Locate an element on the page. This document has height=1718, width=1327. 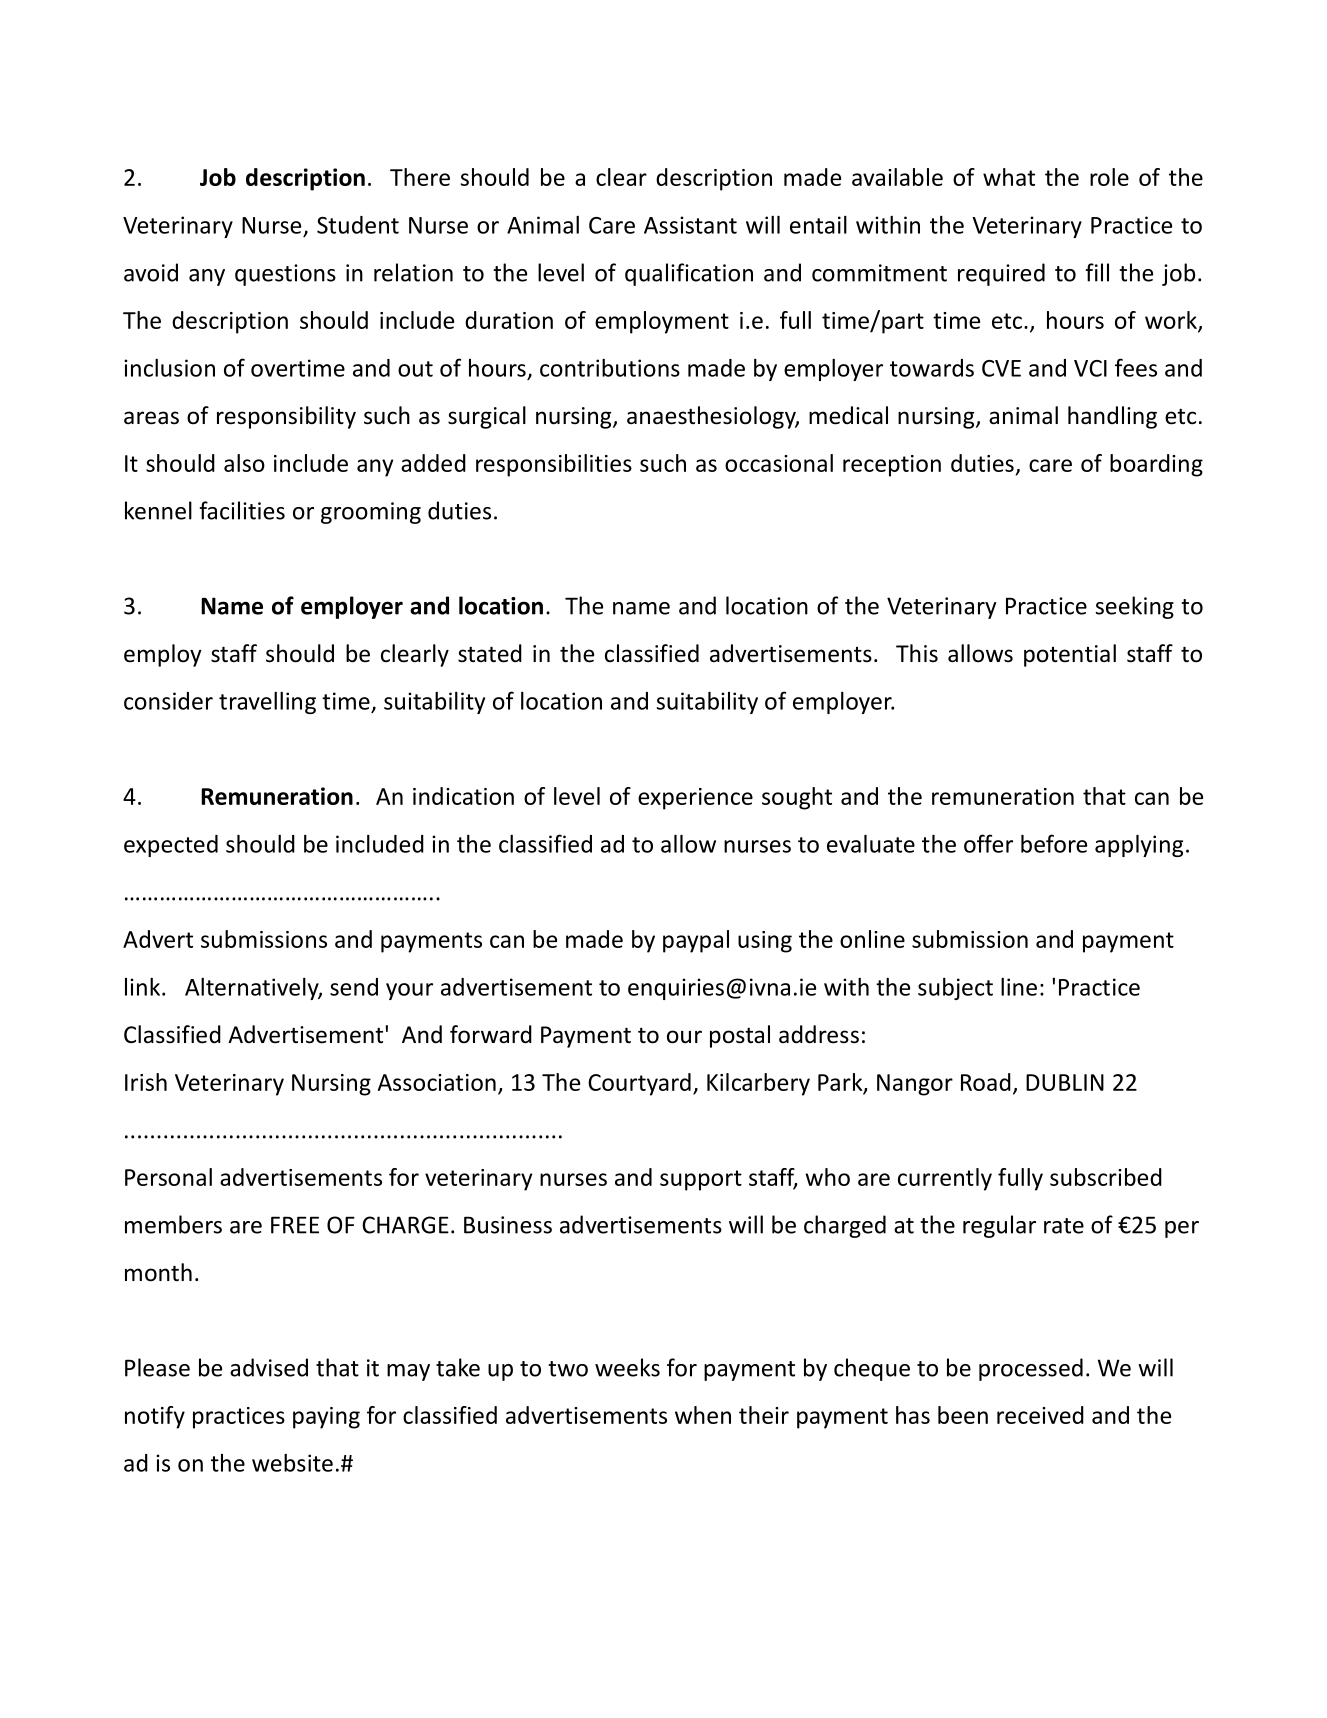
paying is located at coordinates (326, 1418).
